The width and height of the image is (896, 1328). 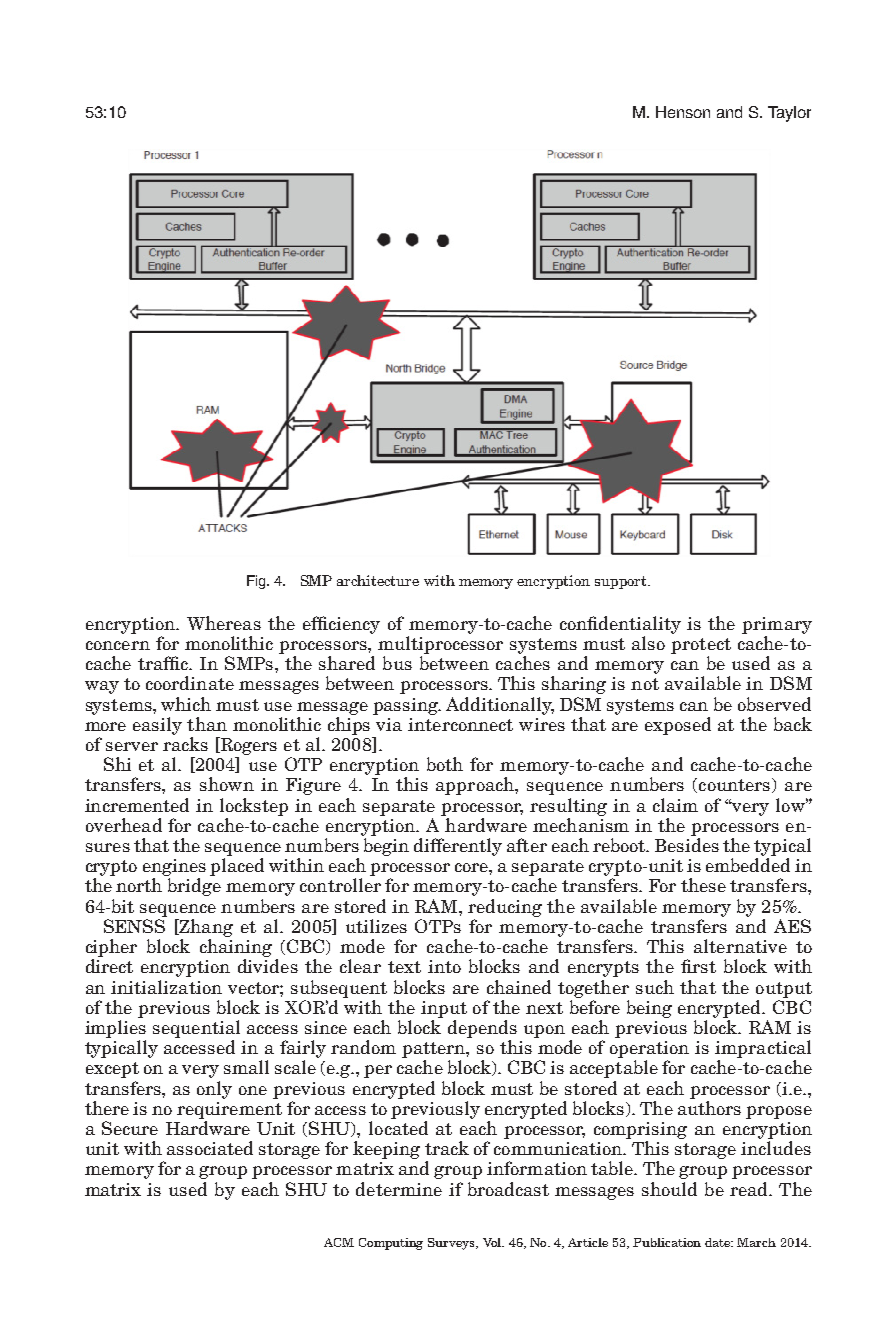 What do you see at coordinates (397, 663) in the image?
I see `bus` at bounding box center [397, 663].
